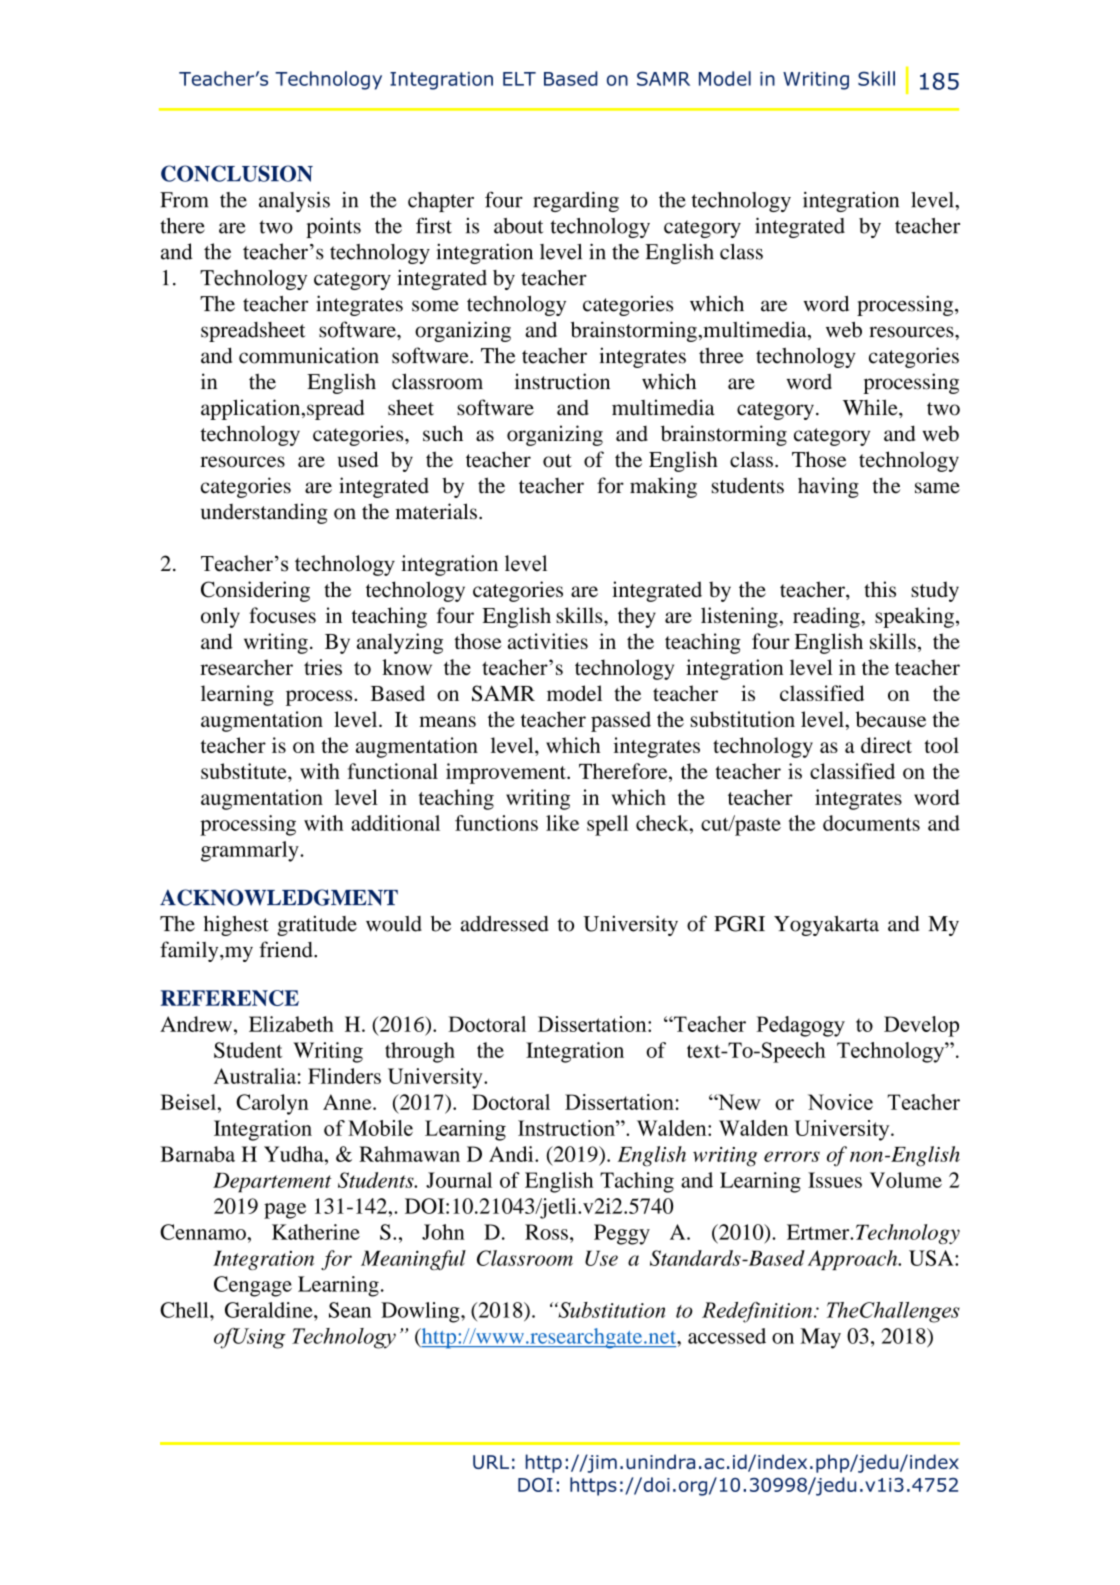 Image resolution: width=1120 pixels, height=1585 pixels. Describe the element at coordinates (840, 1102) in the page. I see `Novice` at that location.
